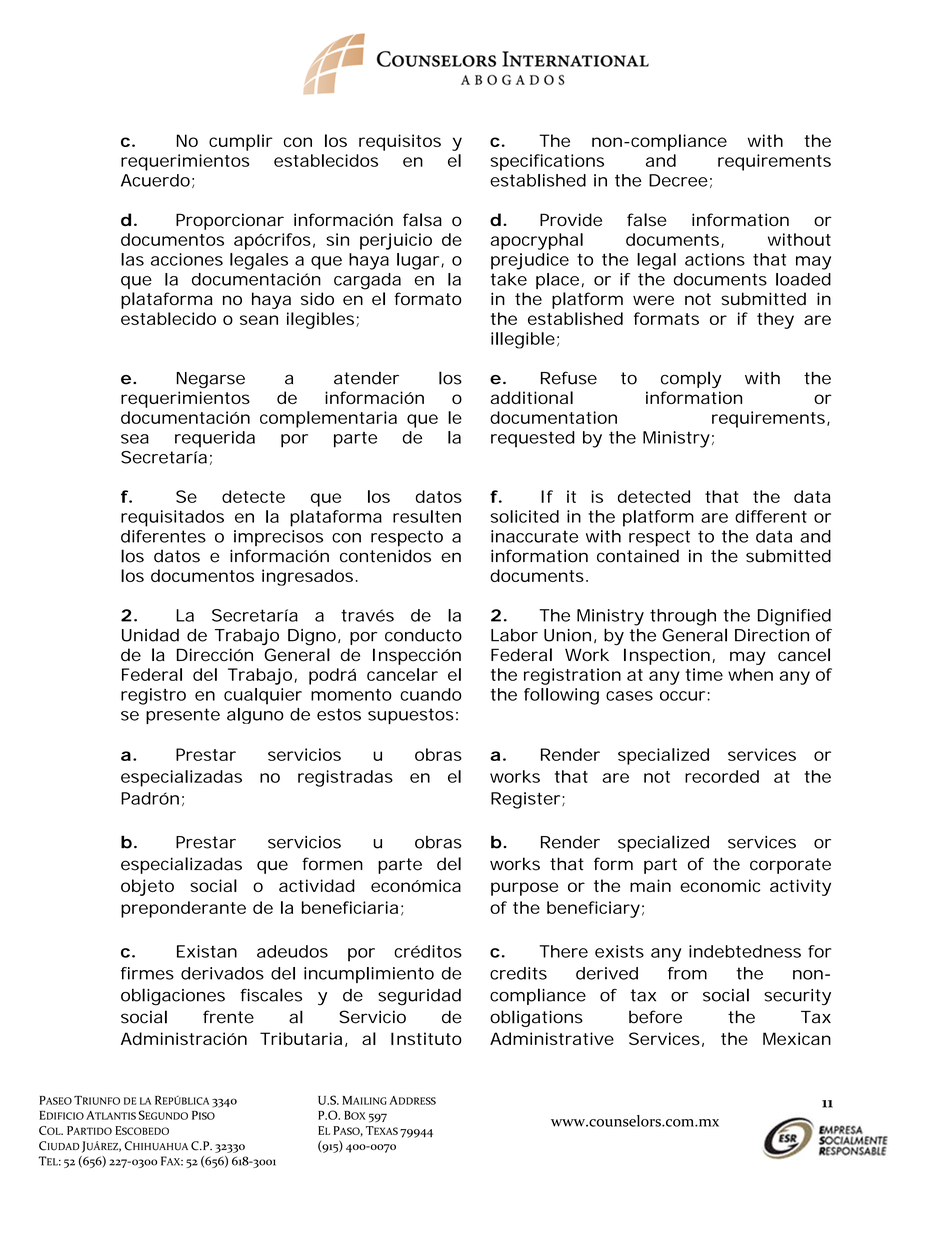 Image resolution: width=952 pixels, height=1233 pixels. What do you see at coordinates (228, 1017) in the screenshot?
I see `frente` at bounding box center [228, 1017].
